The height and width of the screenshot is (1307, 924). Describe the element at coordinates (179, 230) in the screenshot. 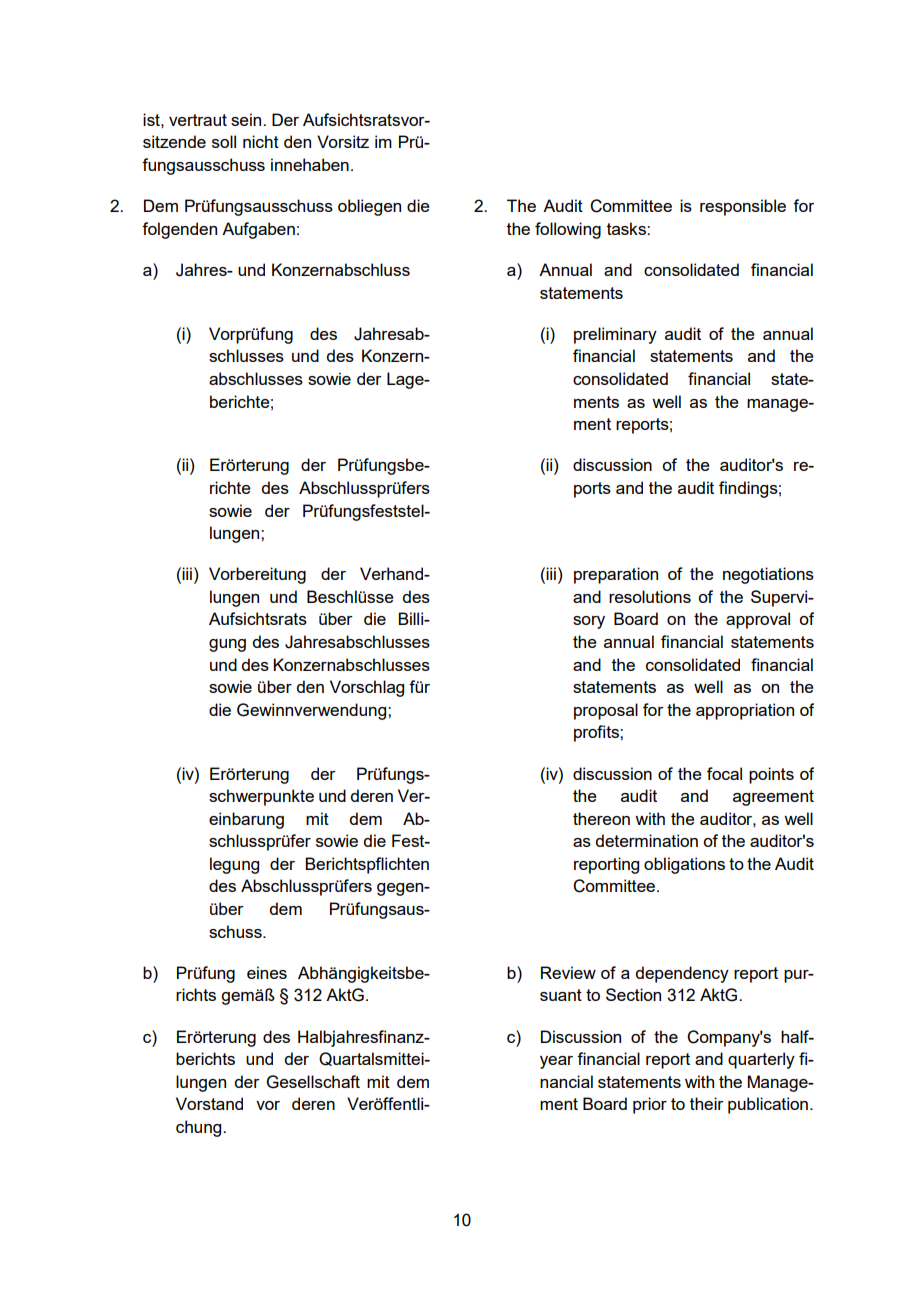

I see `folgenden` at that location.
